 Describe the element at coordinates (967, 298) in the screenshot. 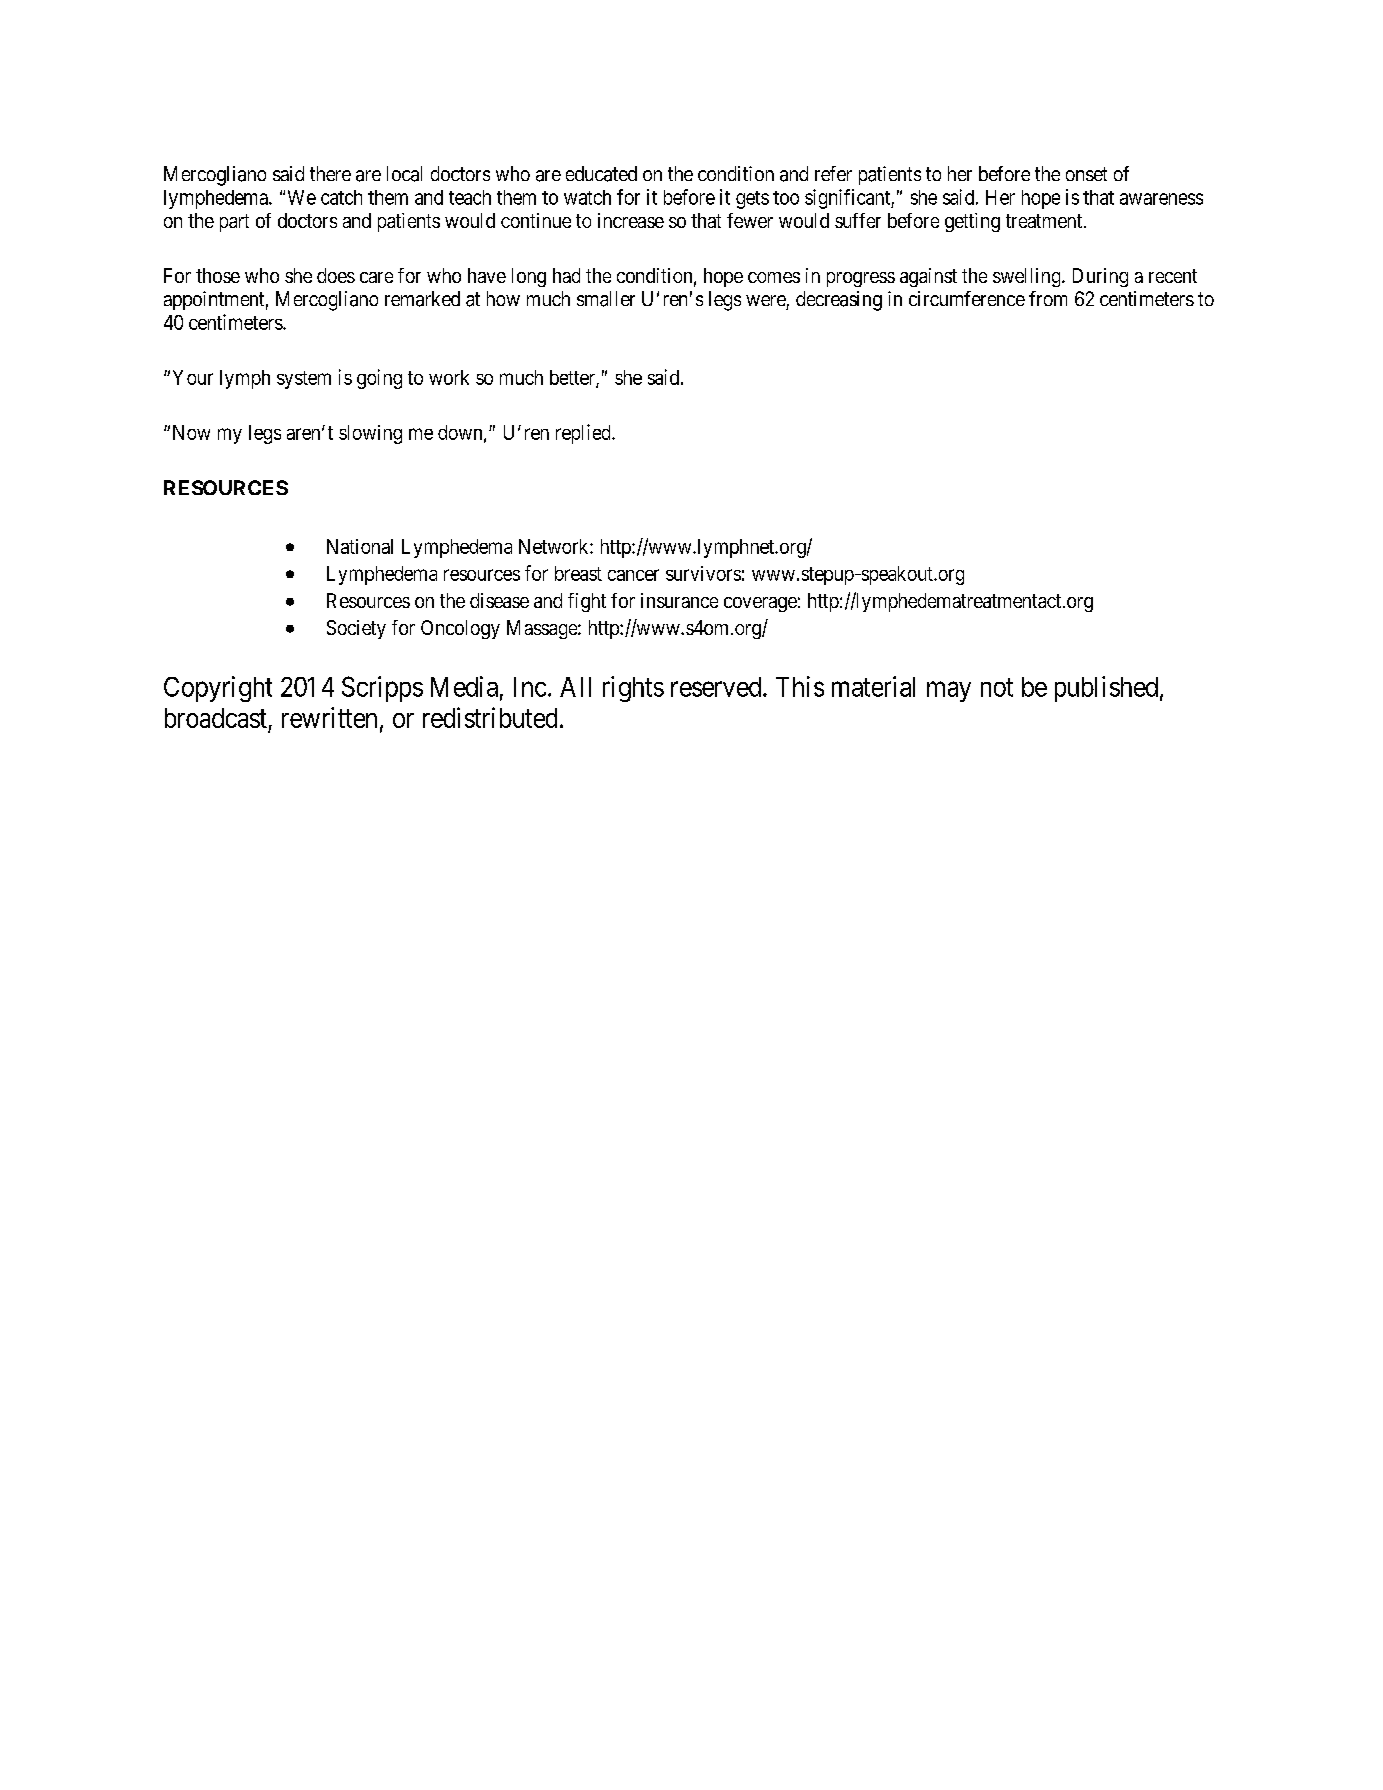

I see `circumference` at that location.
